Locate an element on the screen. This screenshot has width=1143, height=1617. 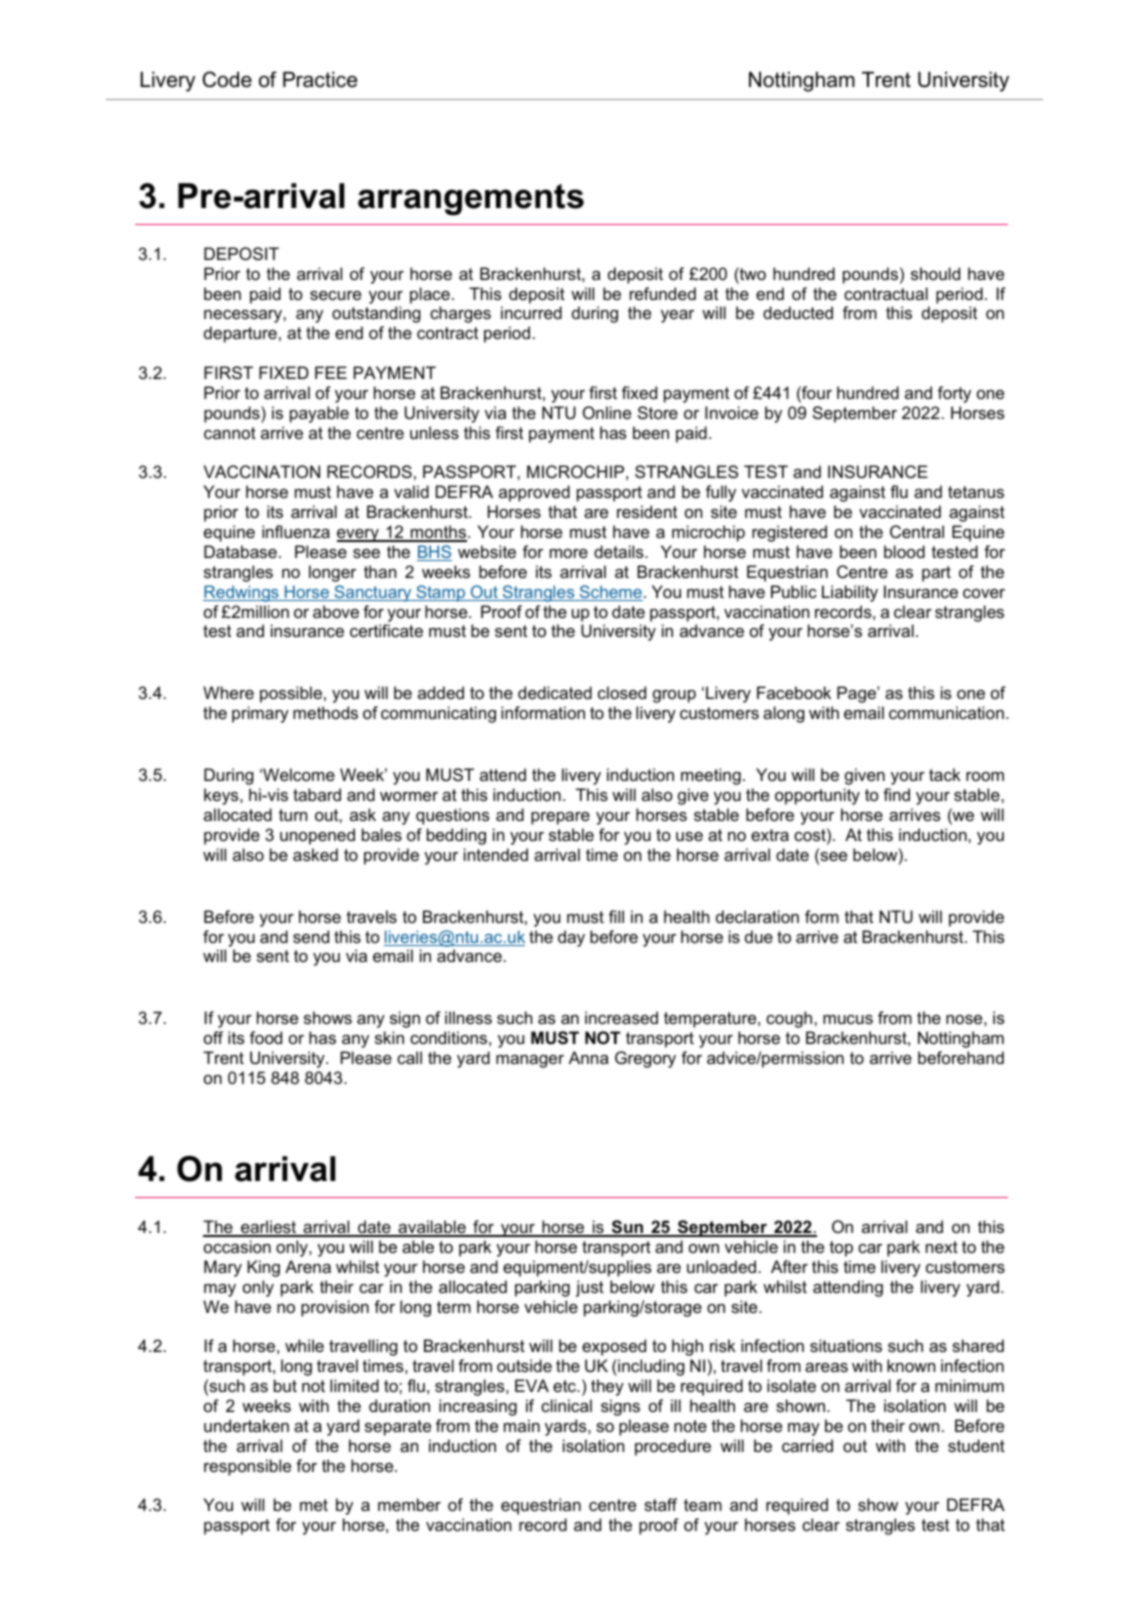
Online is located at coordinates (607, 412).
